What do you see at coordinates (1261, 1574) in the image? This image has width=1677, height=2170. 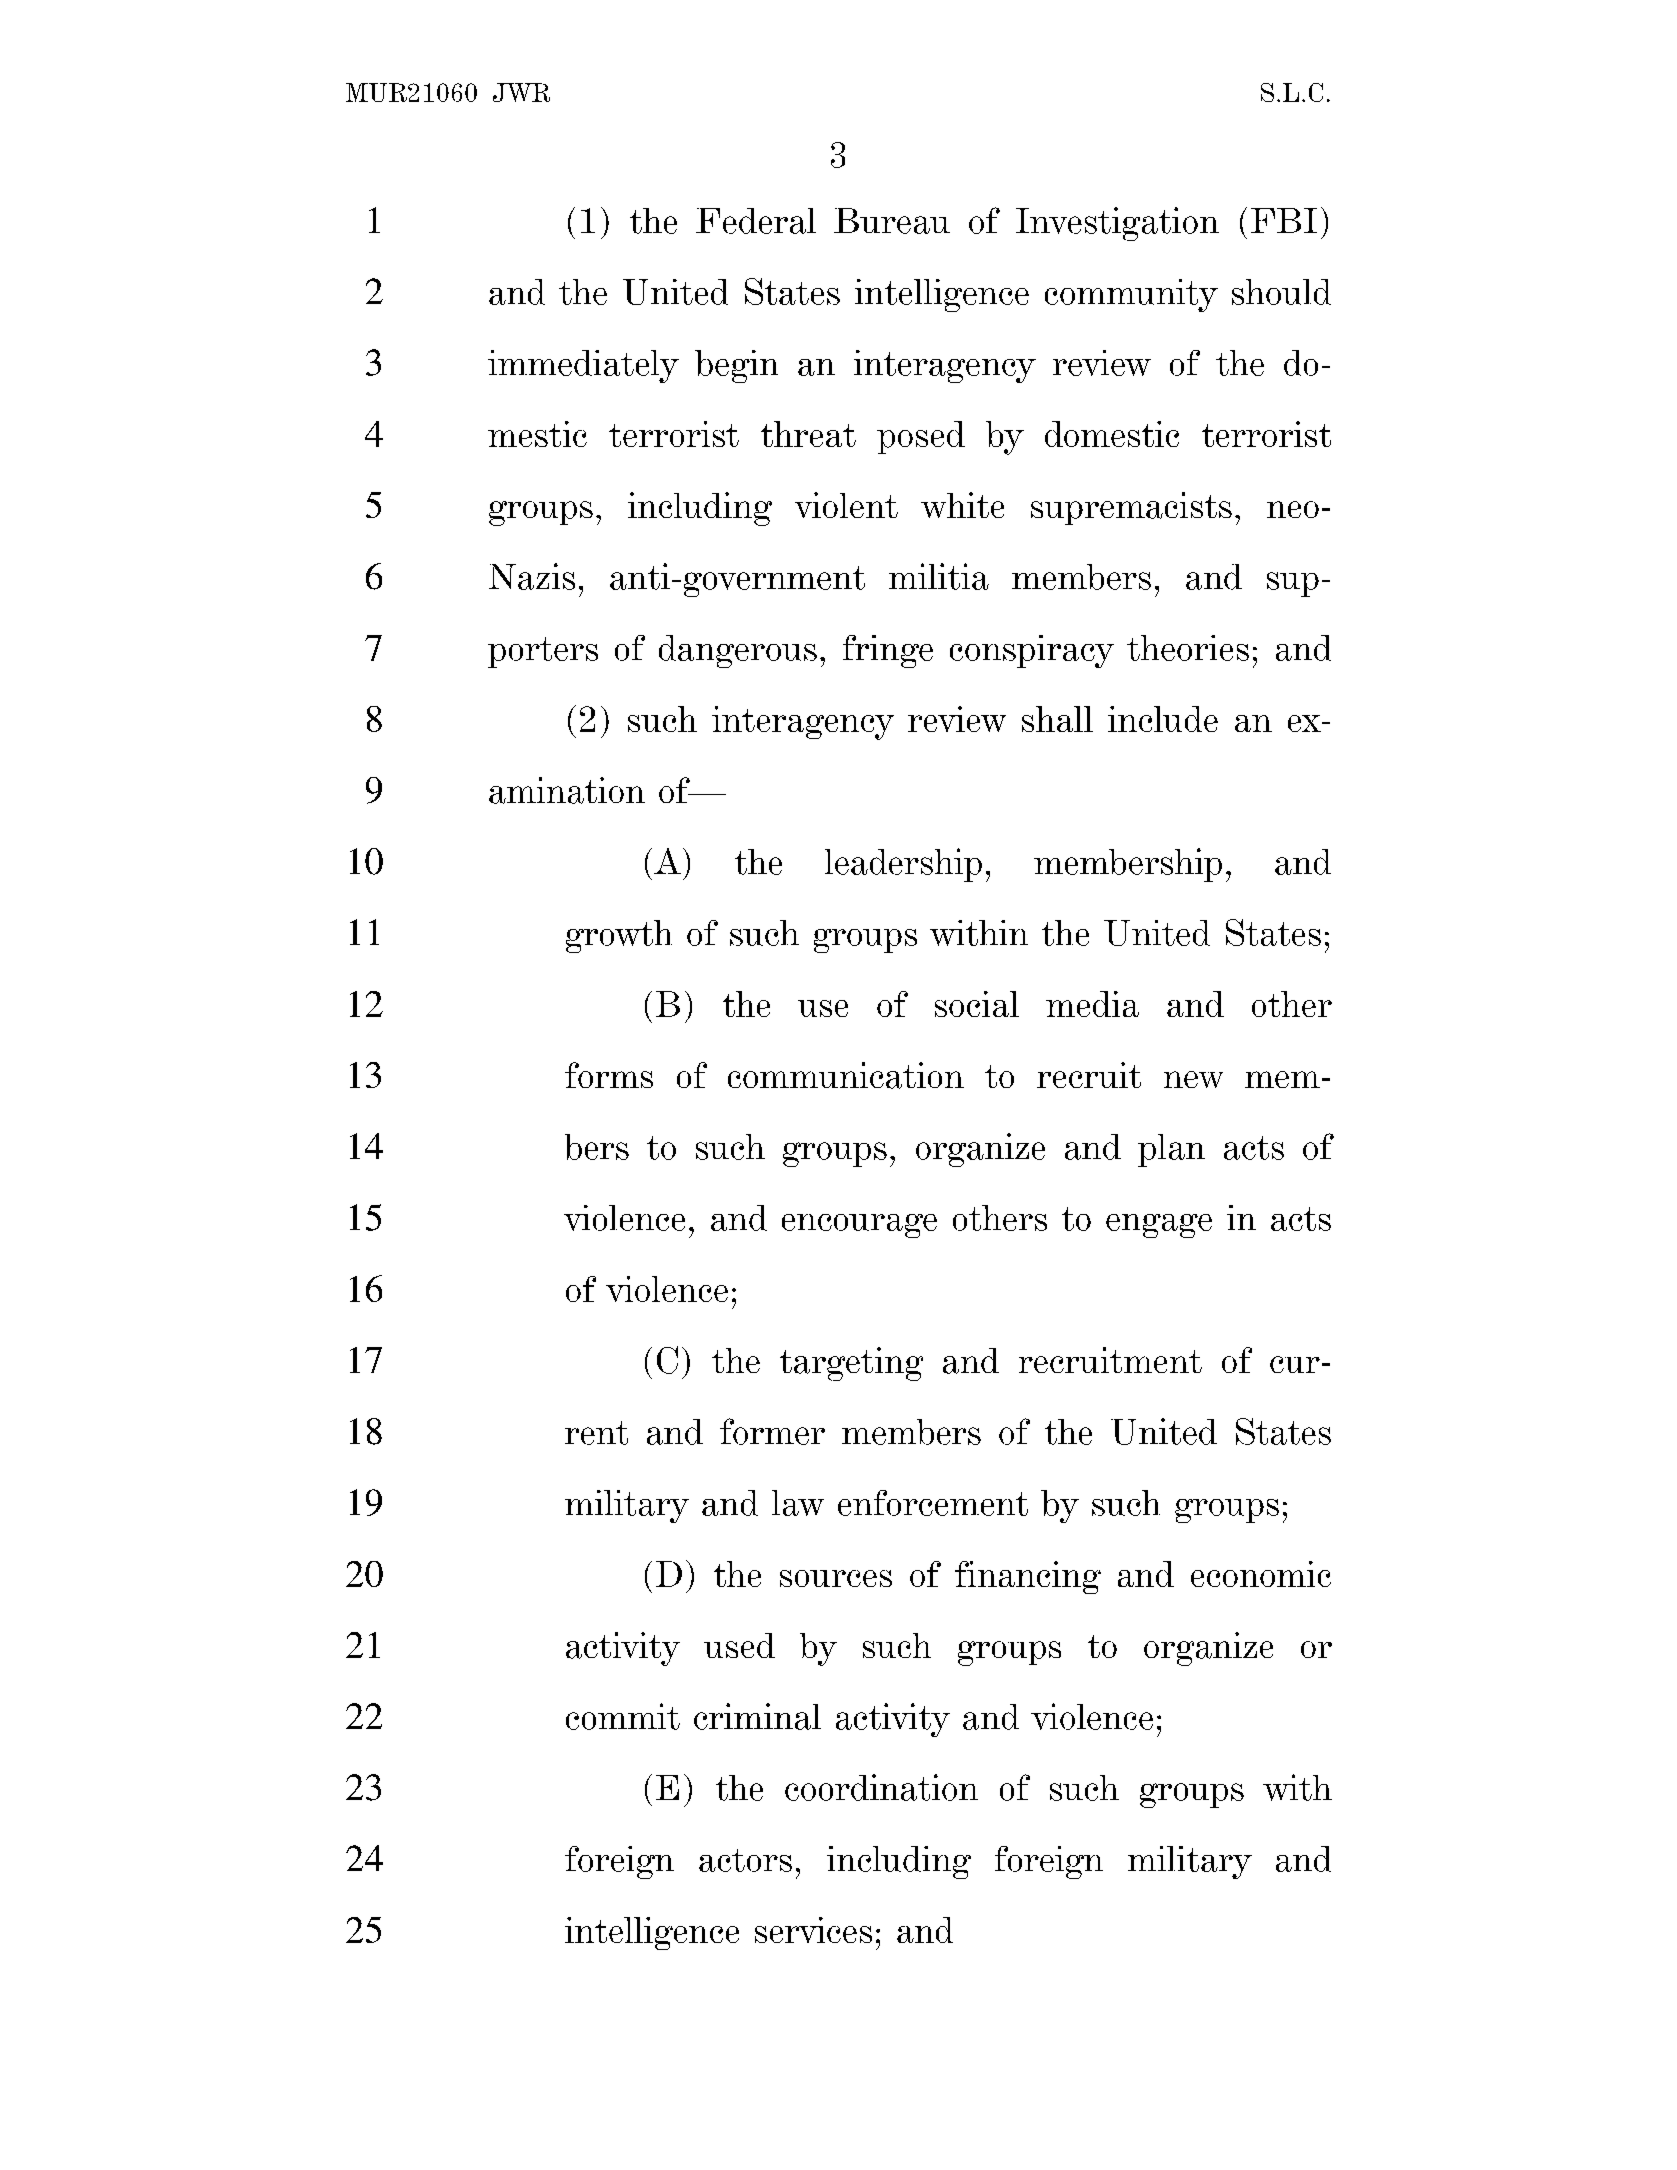 I see `economic` at bounding box center [1261, 1574].
